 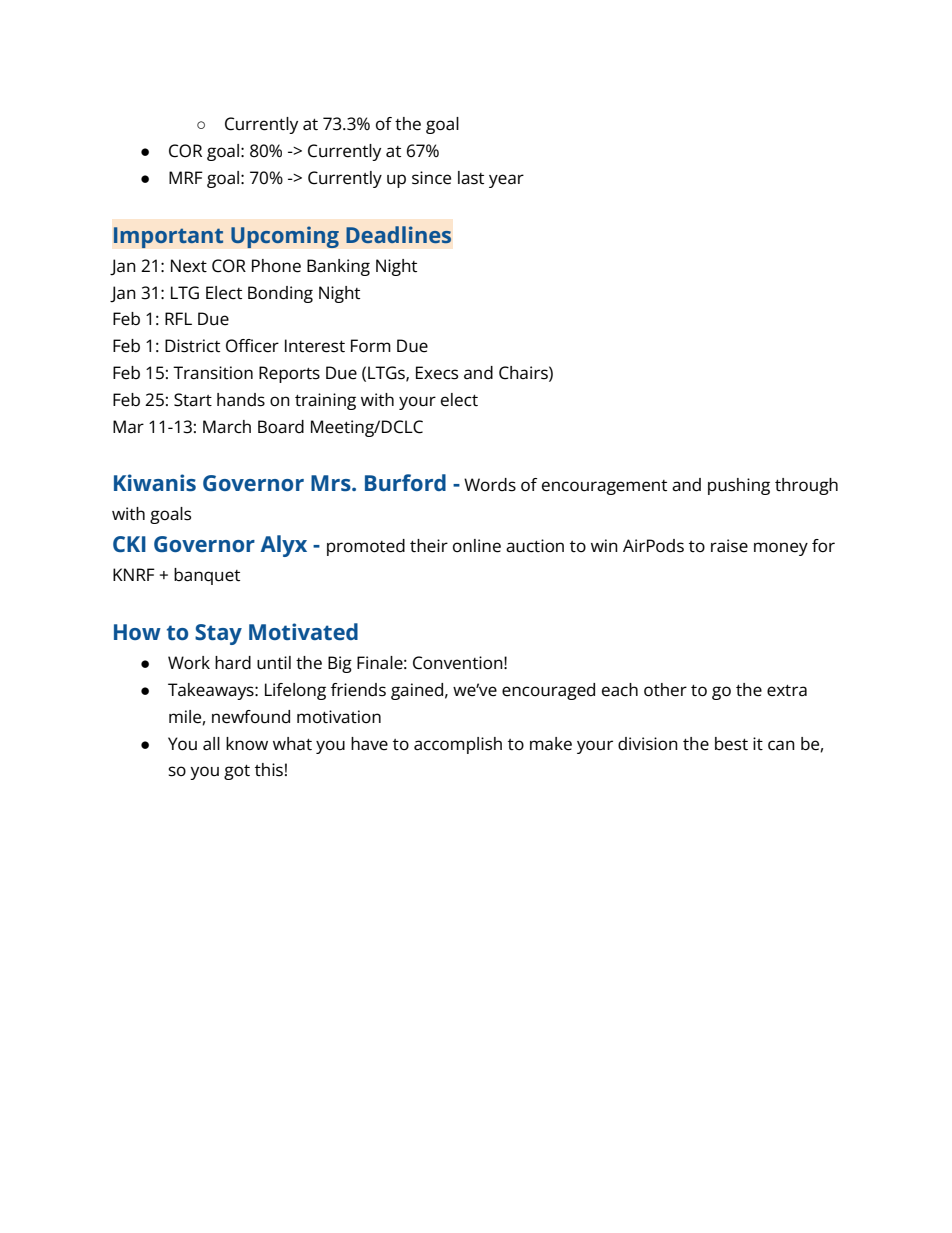 What do you see at coordinates (213, 373) in the document?
I see `Transition` at bounding box center [213, 373].
